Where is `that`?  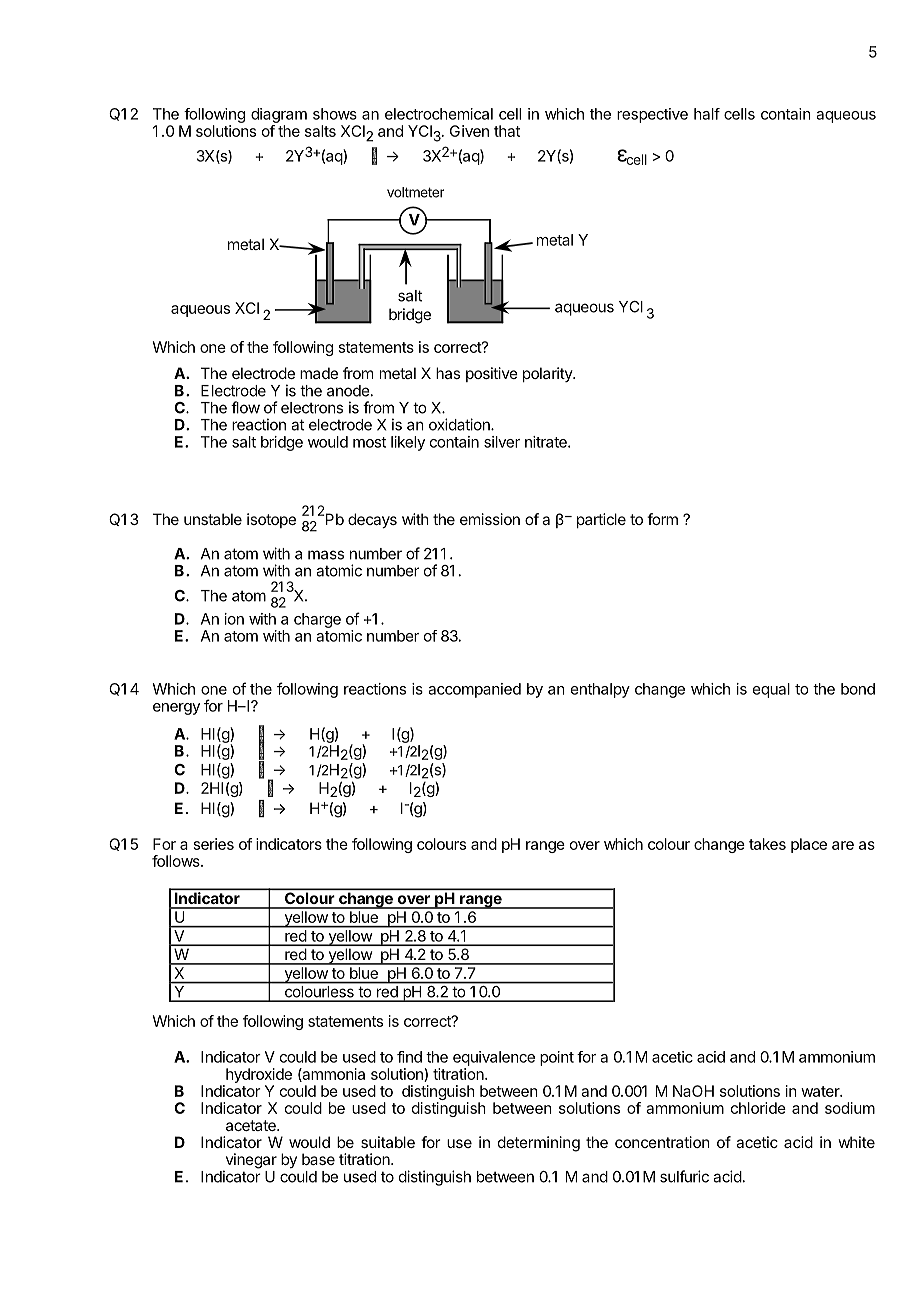 that is located at coordinates (507, 131).
